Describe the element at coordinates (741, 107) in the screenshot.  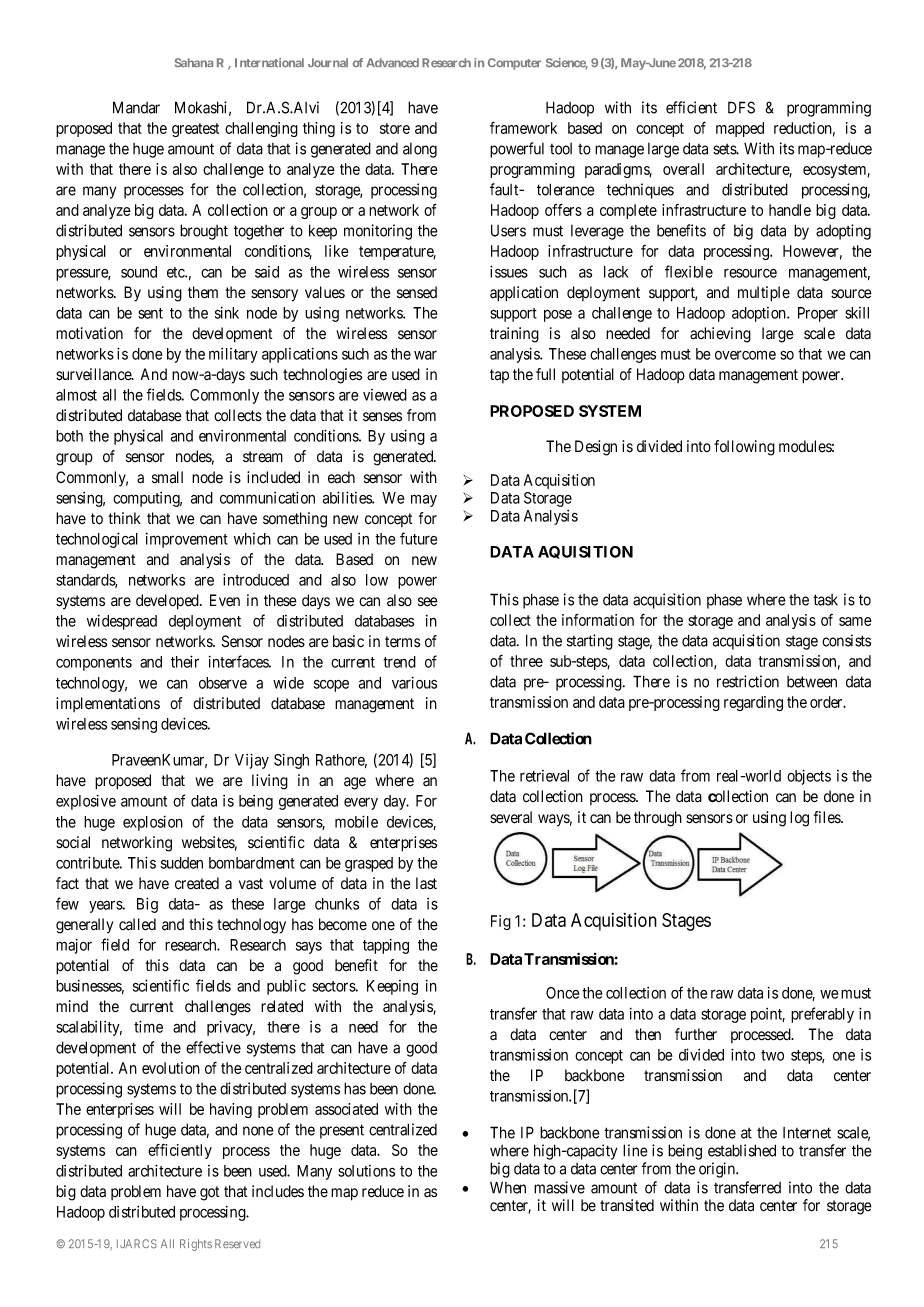
I see `DFS` at that location.
